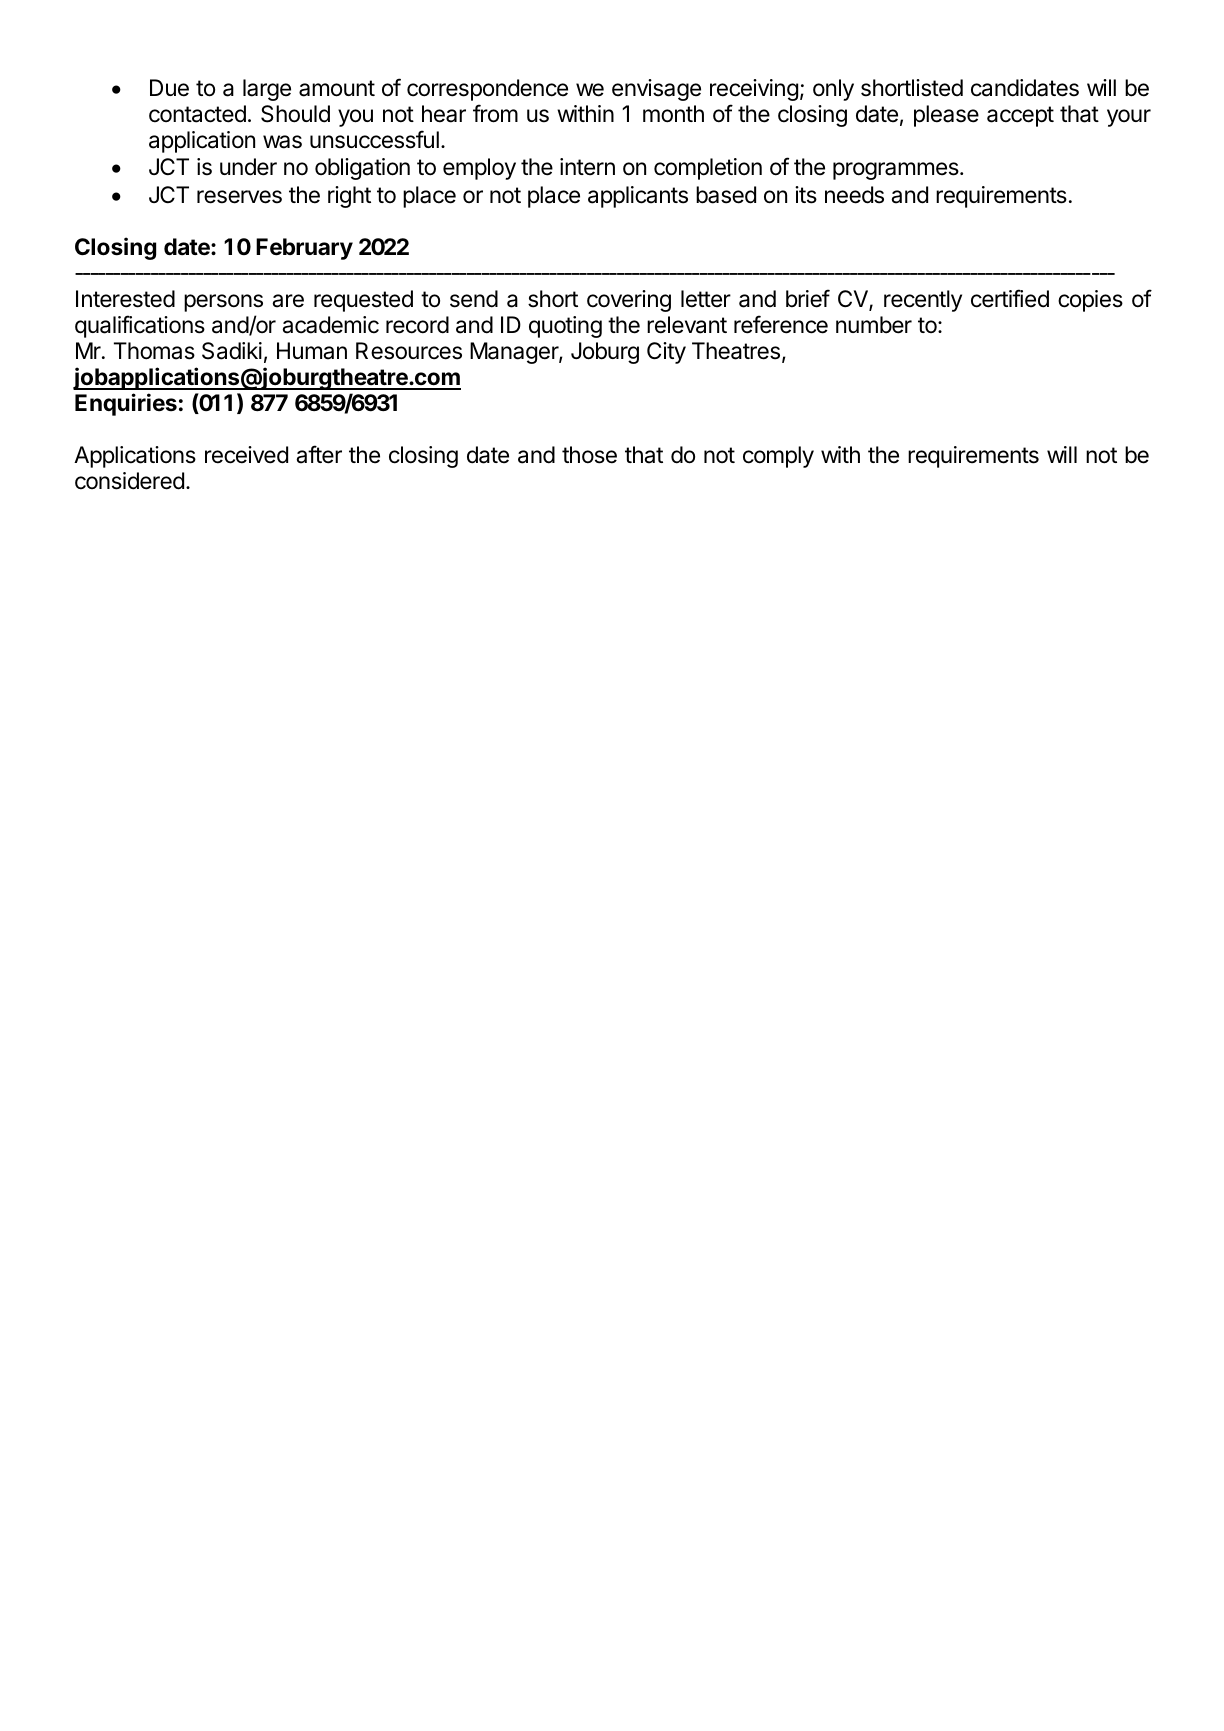 The width and height of the document is (1224, 1731). What do you see at coordinates (874, 325) in the document?
I see `number` at bounding box center [874, 325].
